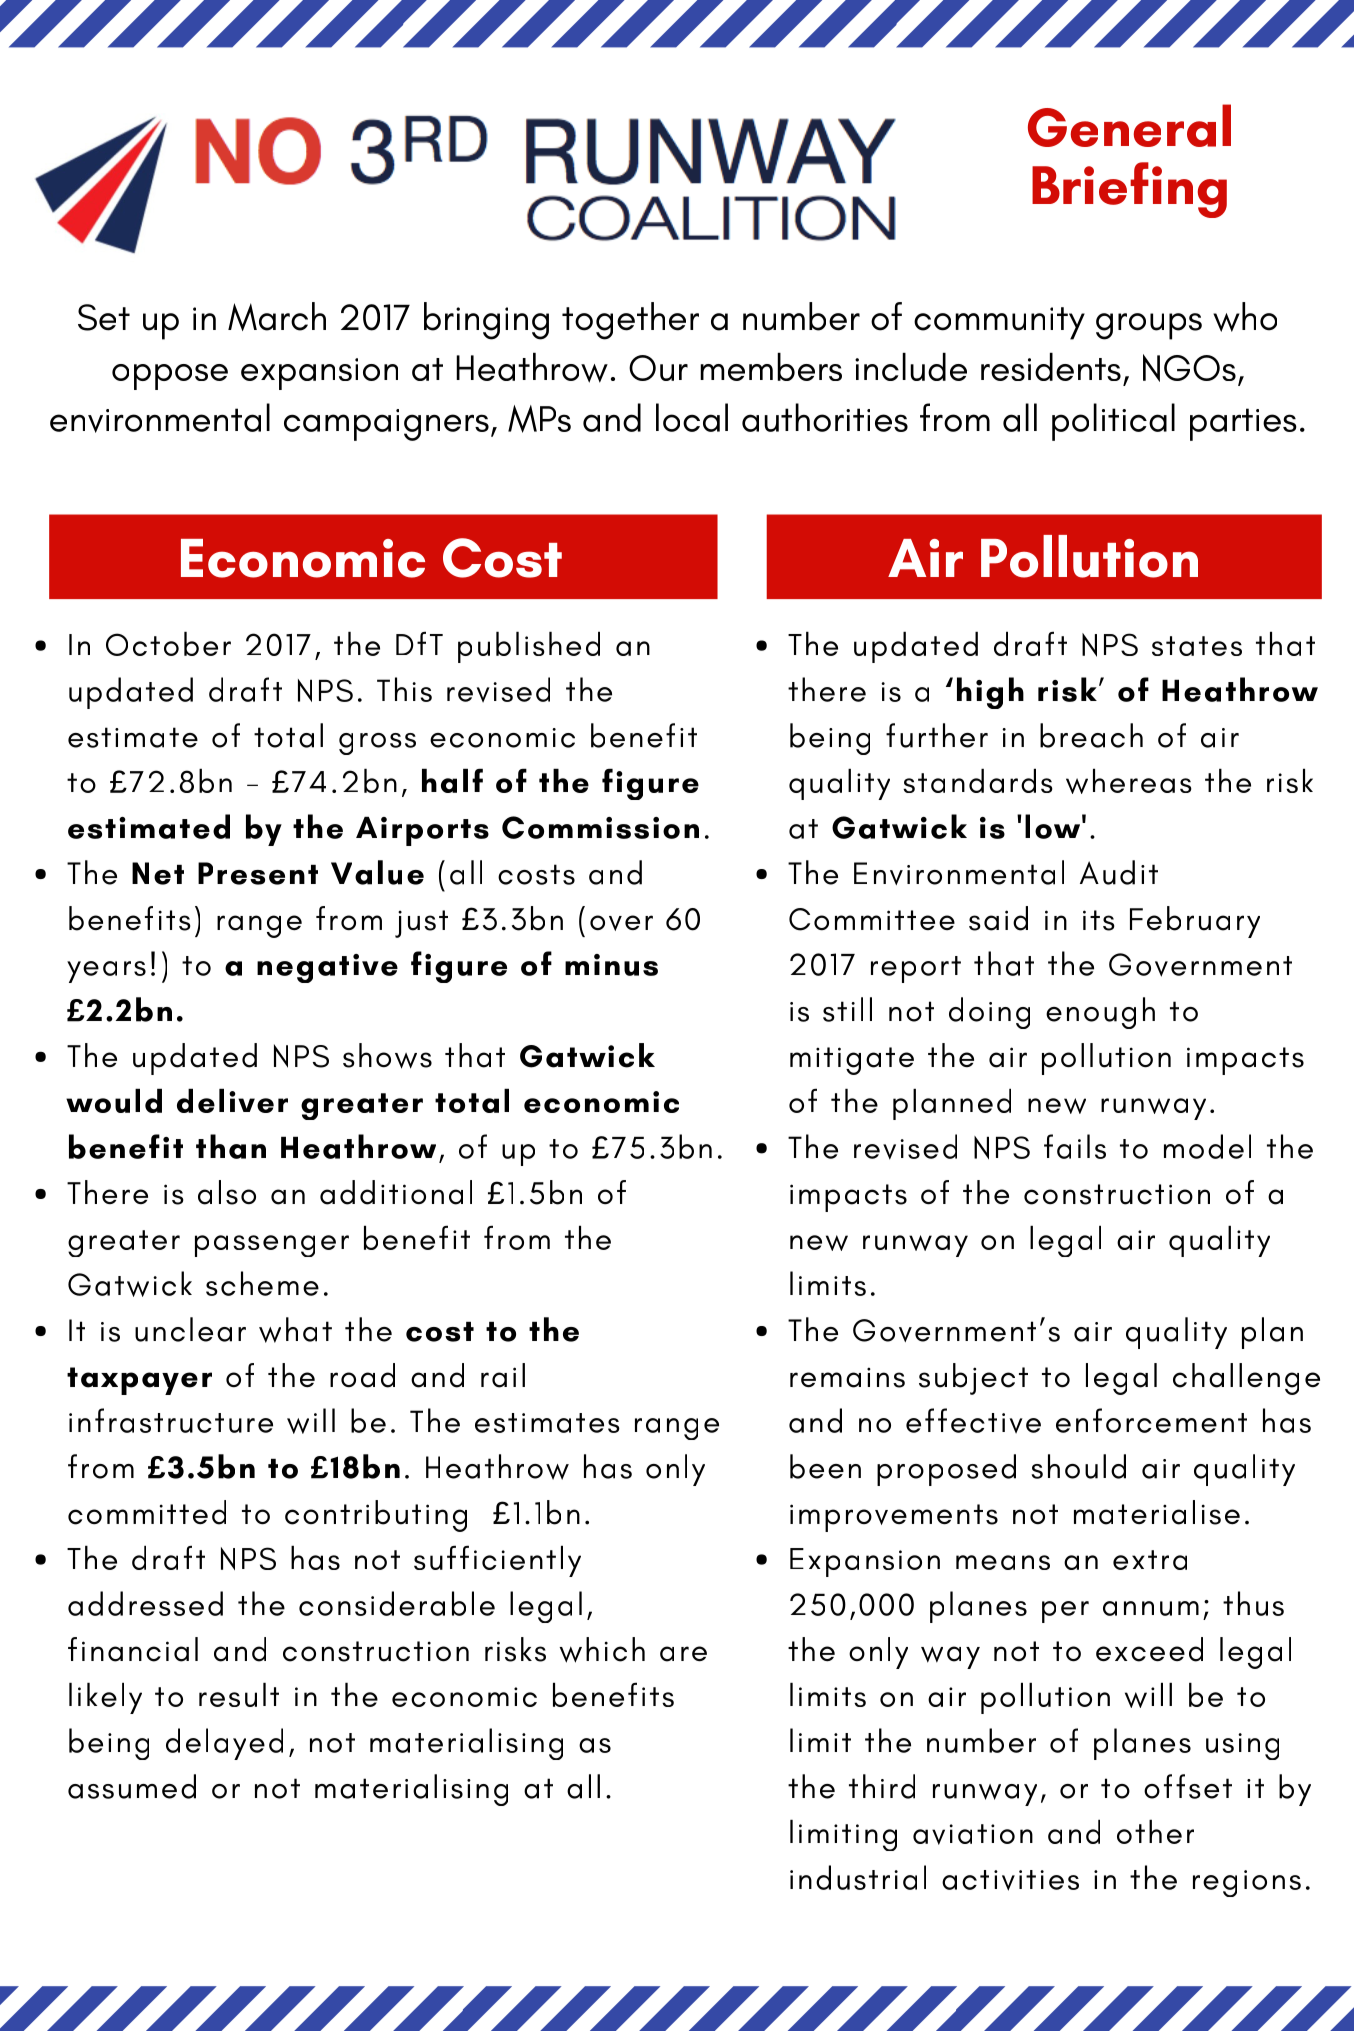 This page has width=1354, height=2031. What do you see at coordinates (630, 321) in the page?
I see `together` at bounding box center [630, 321].
